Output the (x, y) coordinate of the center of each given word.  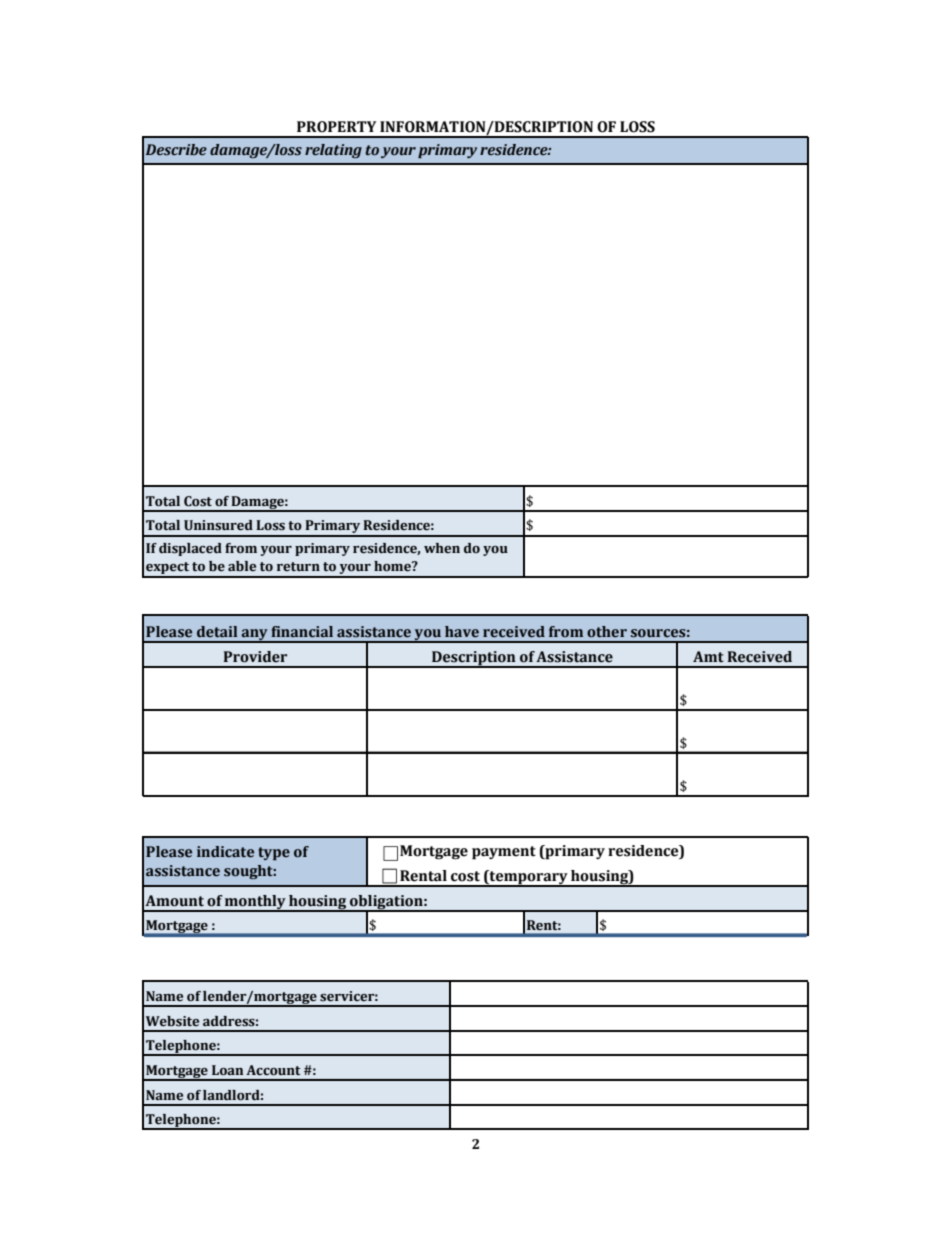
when (442, 548)
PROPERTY (336, 127)
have (462, 632)
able (242, 566)
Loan (227, 1070)
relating (333, 151)
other (607, 632)
